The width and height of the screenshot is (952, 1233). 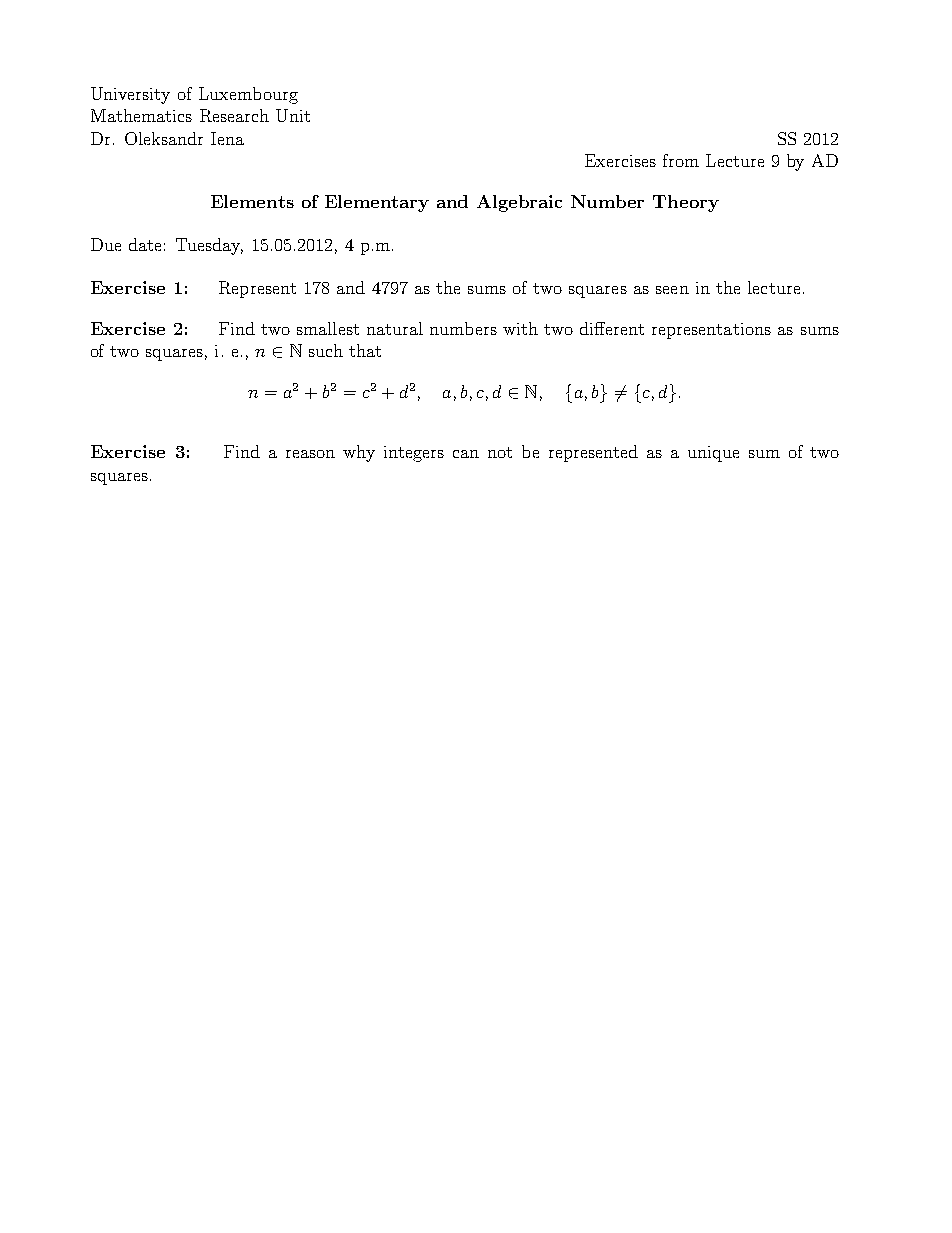 What do you see at coordinates (681, 160) in the screenshot?
I see `from` at bounding box center [681, 160].
